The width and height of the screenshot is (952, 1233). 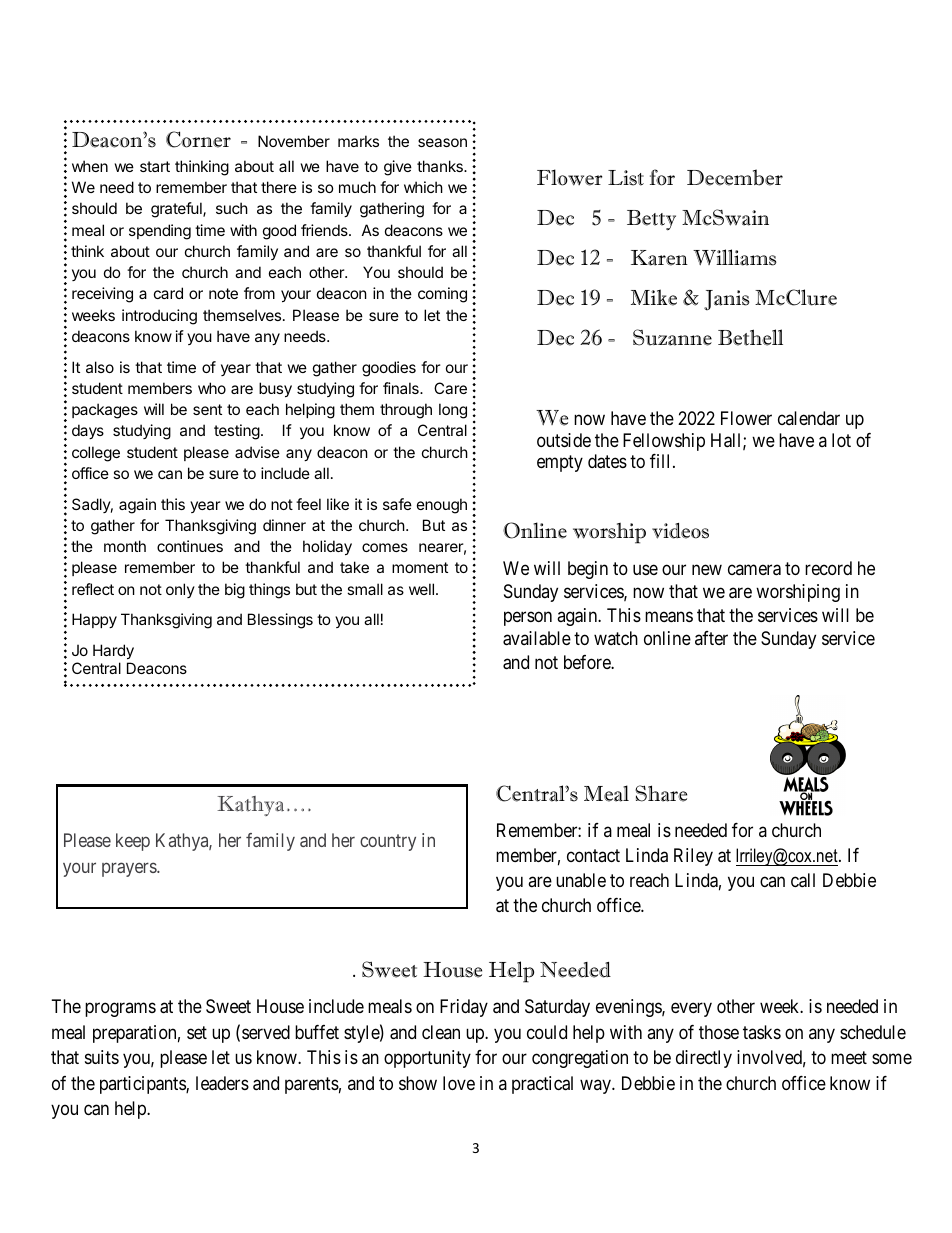 I want to click on season, so click(x=442, y=142).
